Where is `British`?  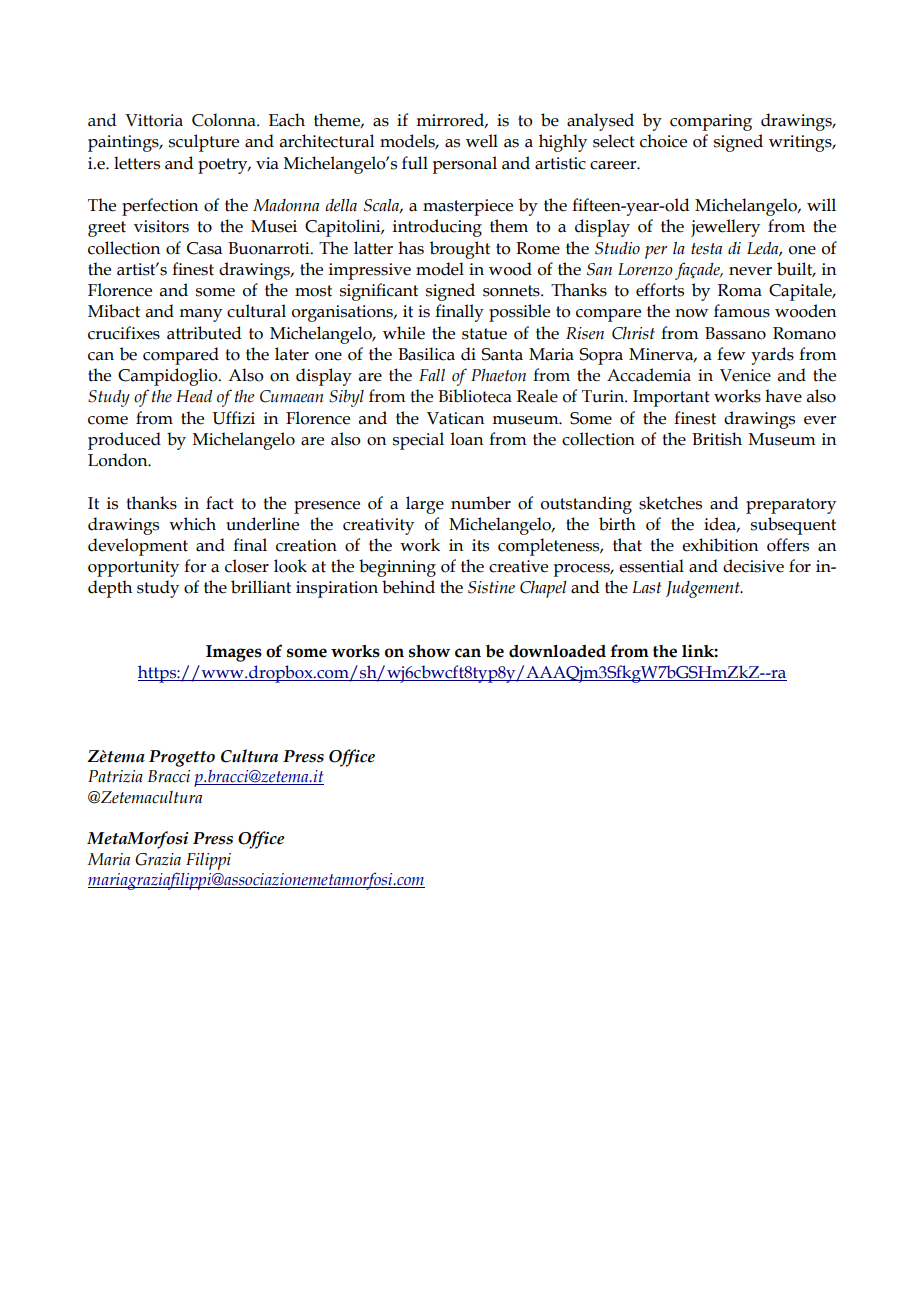 British is located at coordinates (717, 439).
